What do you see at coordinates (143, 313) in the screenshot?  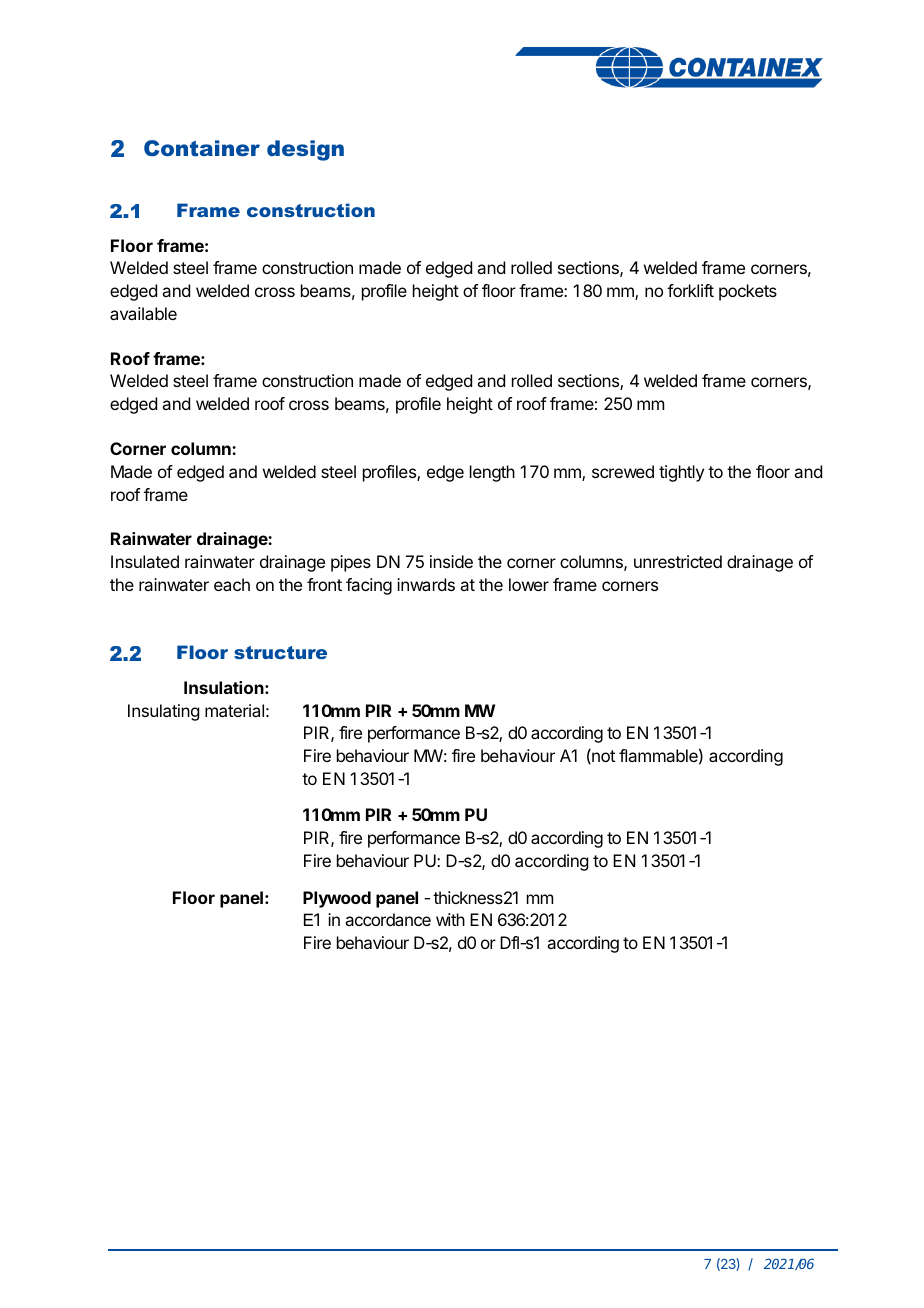 I see `available` at bounding box center [143, 313].
